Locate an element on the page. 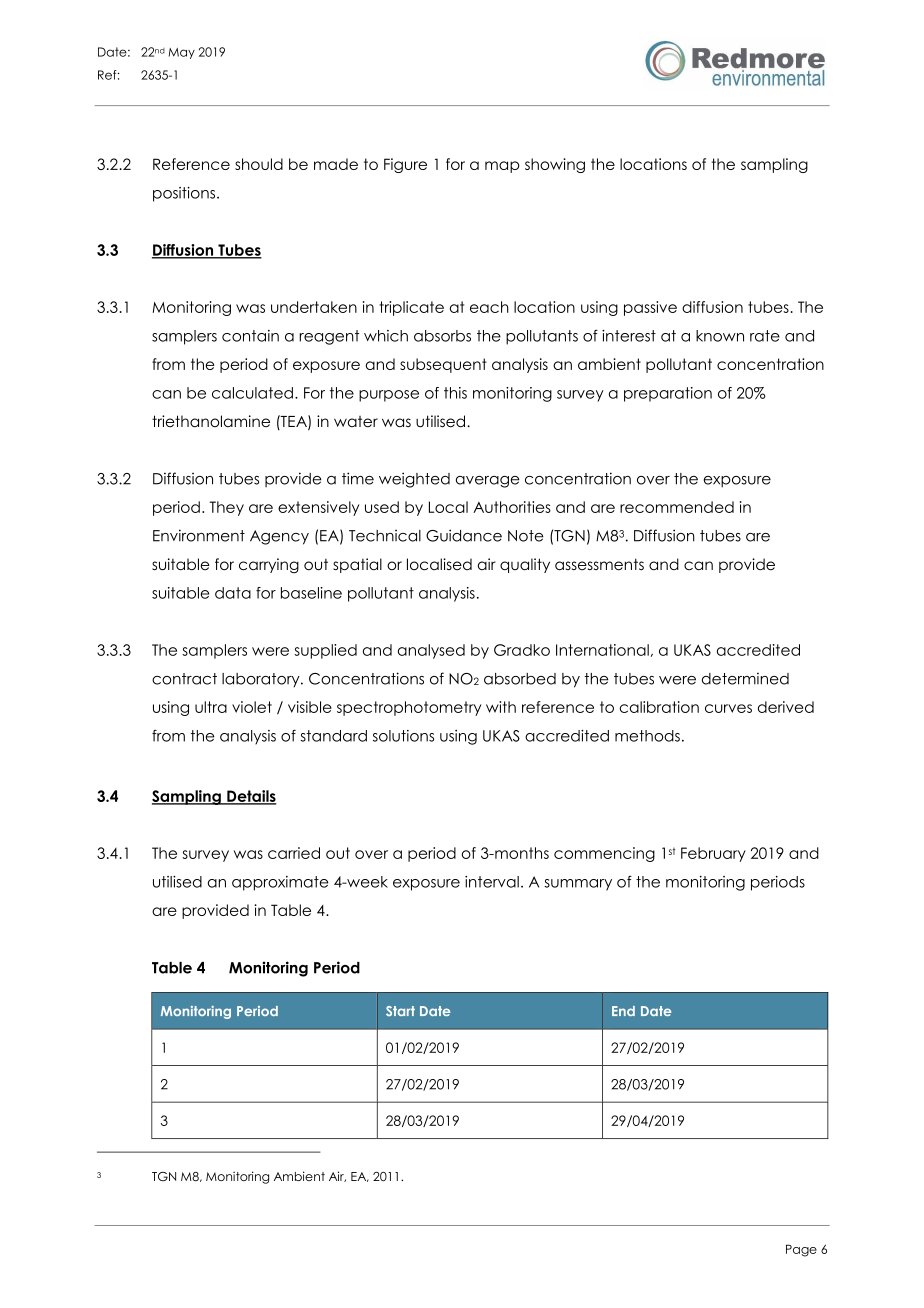  showing is located at coordinates (555, 165).
